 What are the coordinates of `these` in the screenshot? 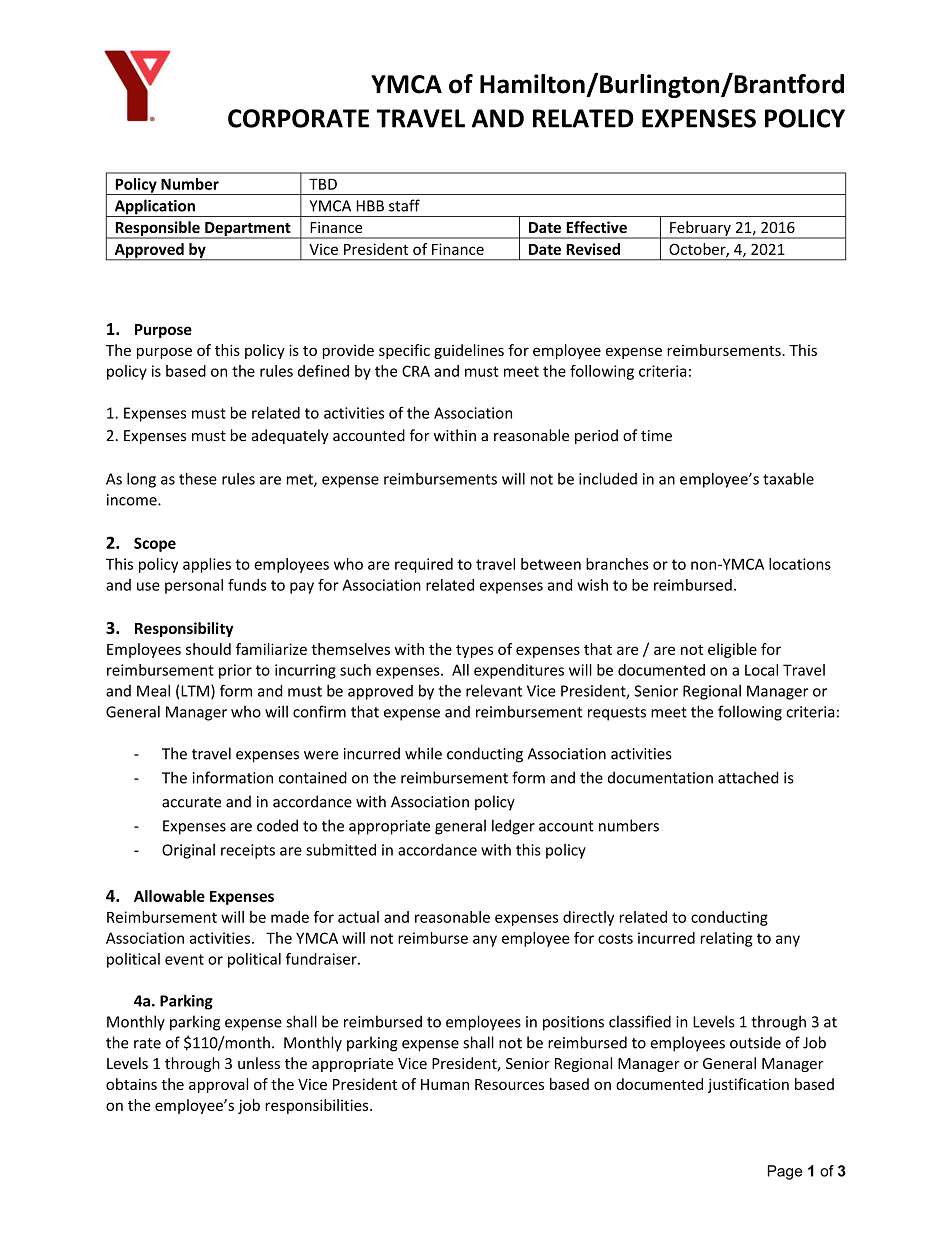 It's located at (198, 478).
